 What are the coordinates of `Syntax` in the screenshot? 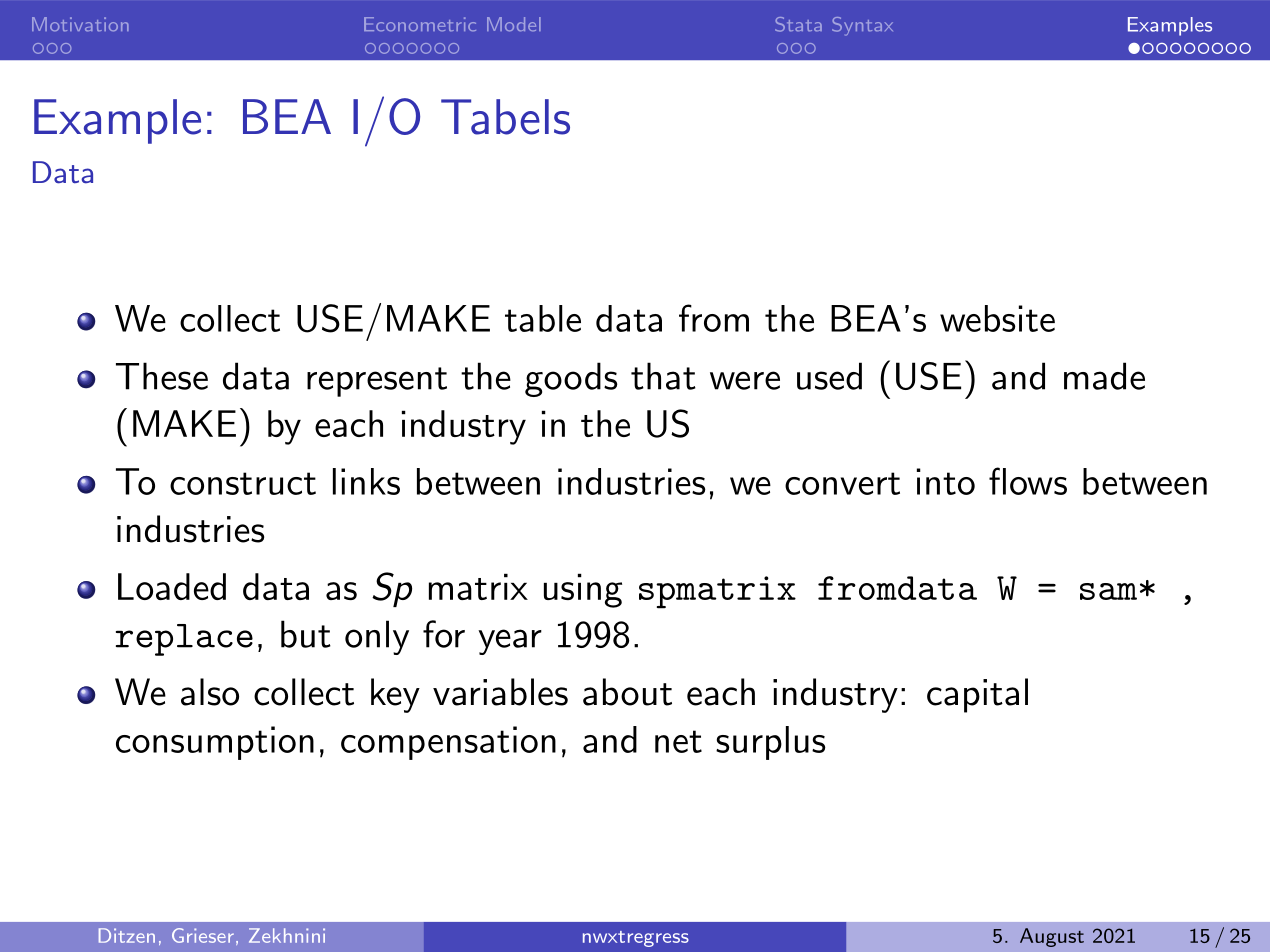 It's located at (862, 26).
